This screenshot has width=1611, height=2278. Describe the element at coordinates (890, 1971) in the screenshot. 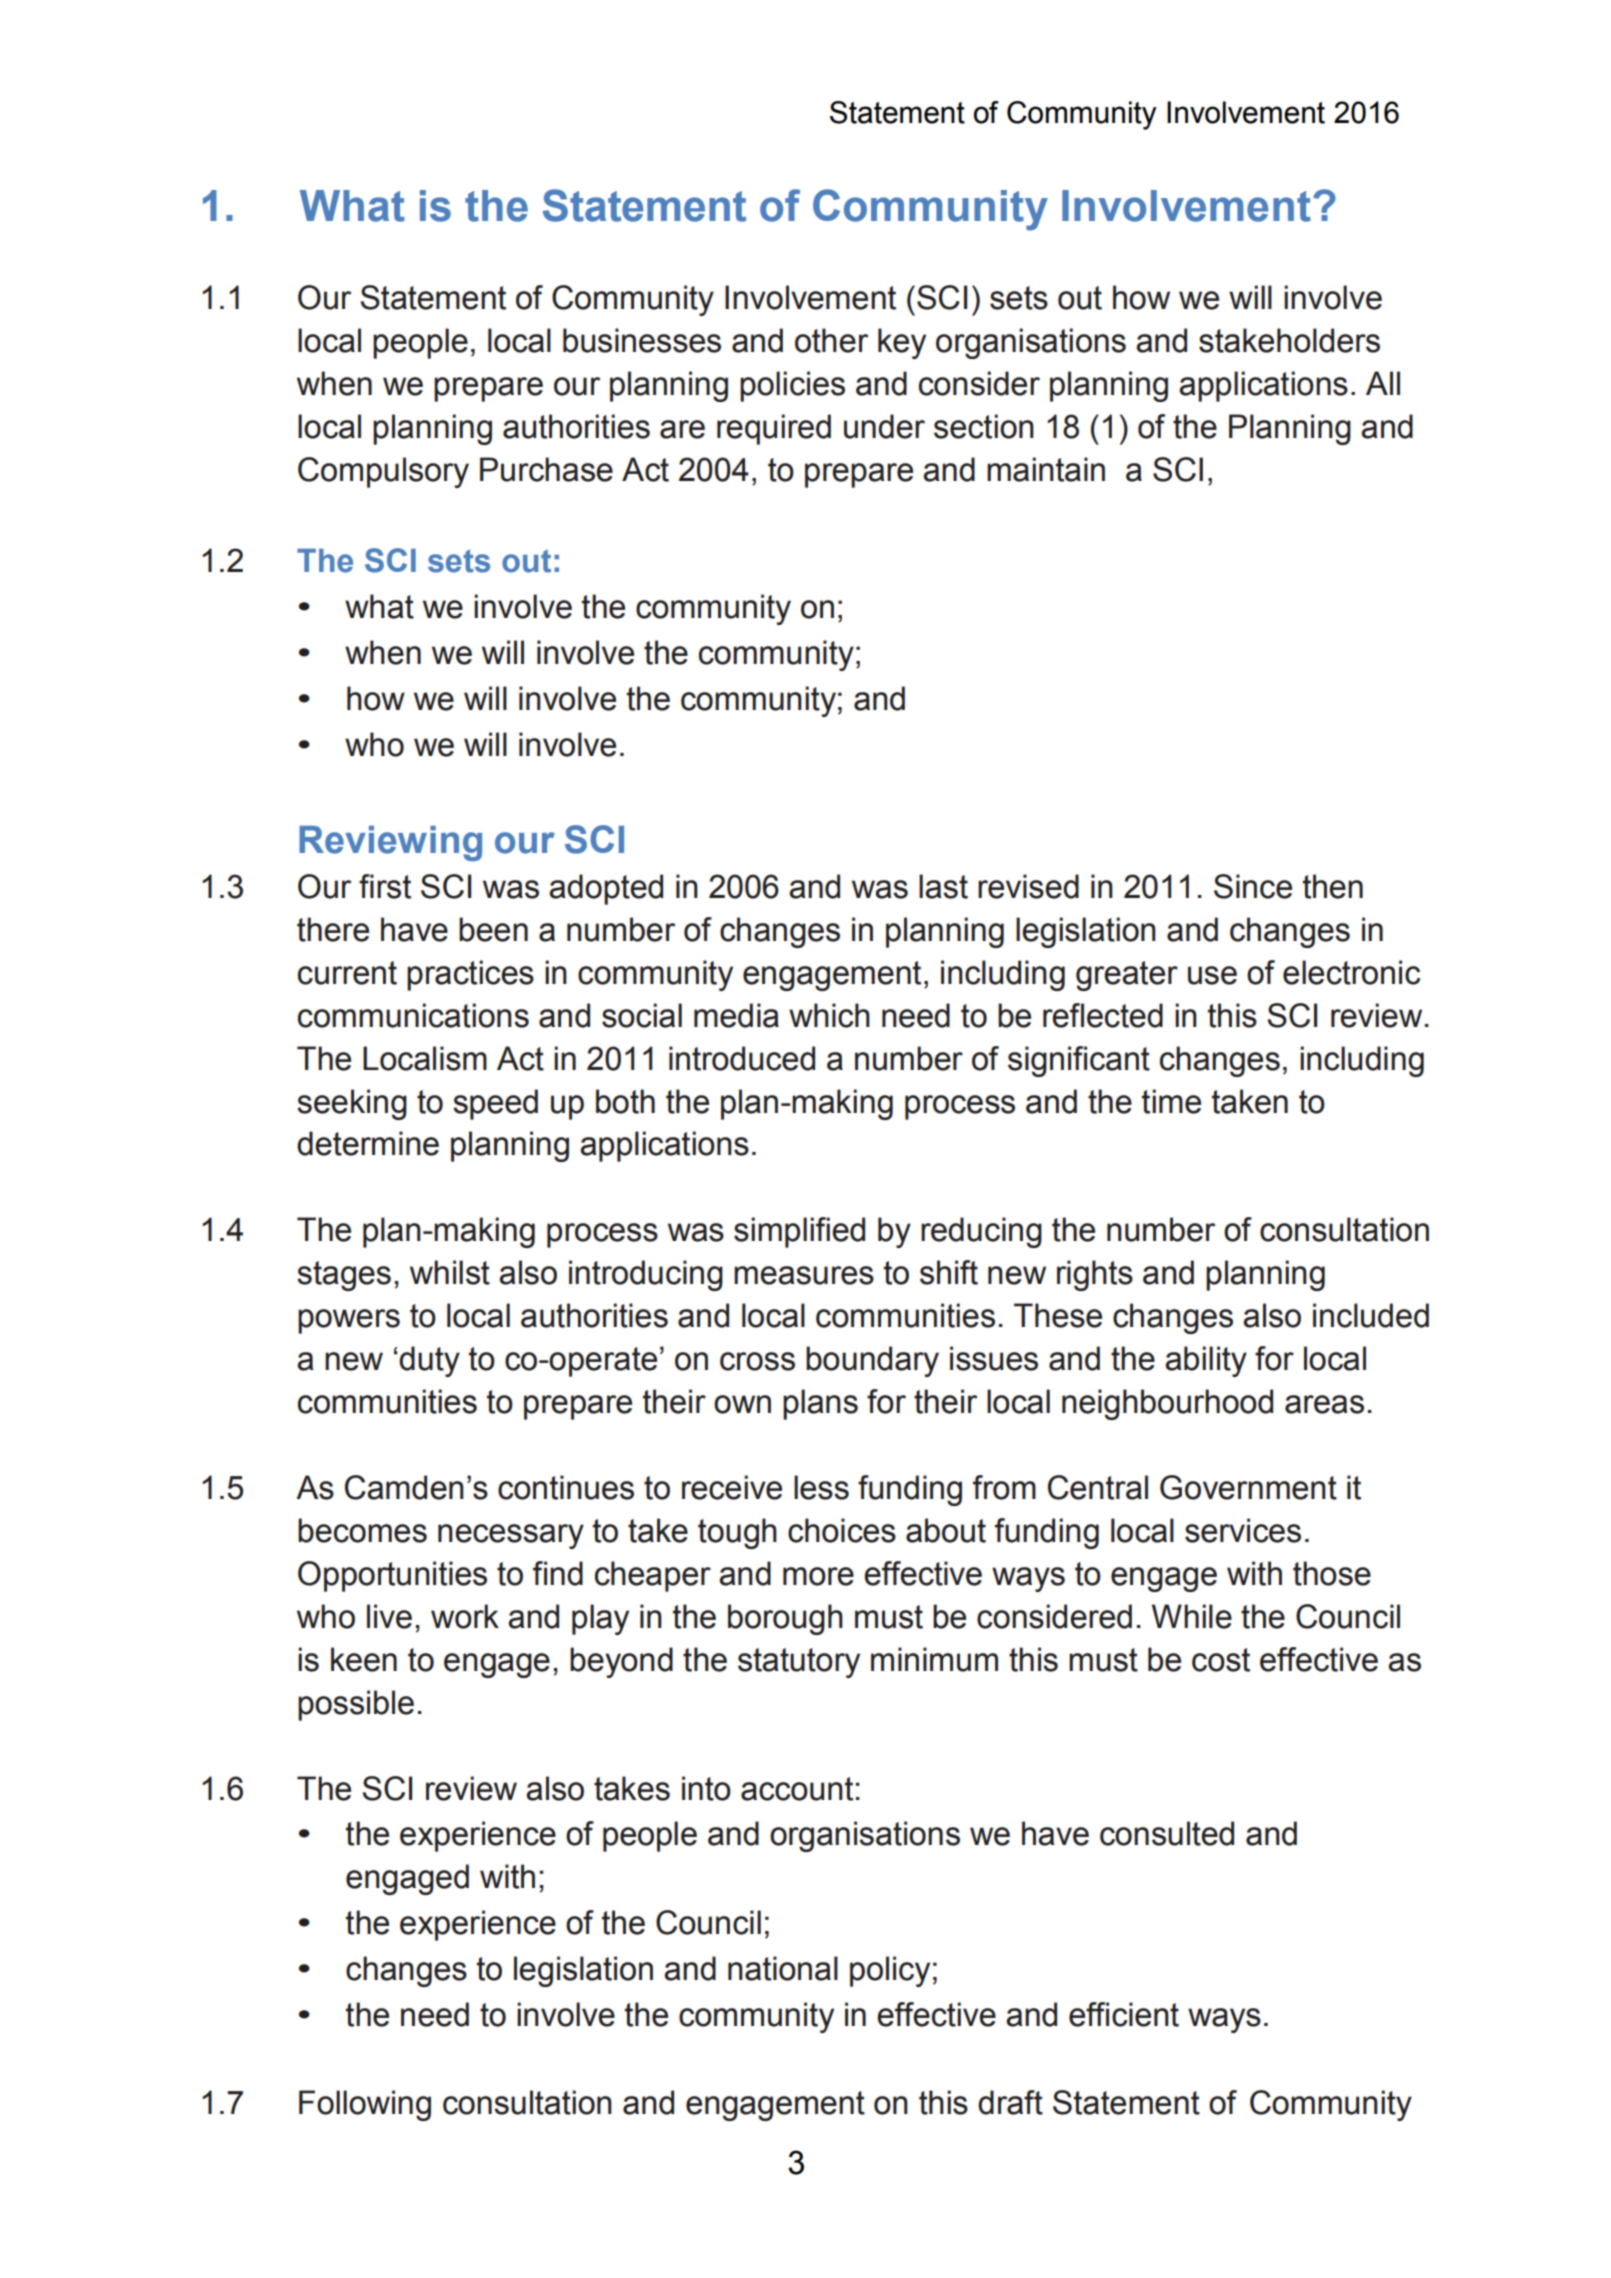

I see `policy` at that location.
